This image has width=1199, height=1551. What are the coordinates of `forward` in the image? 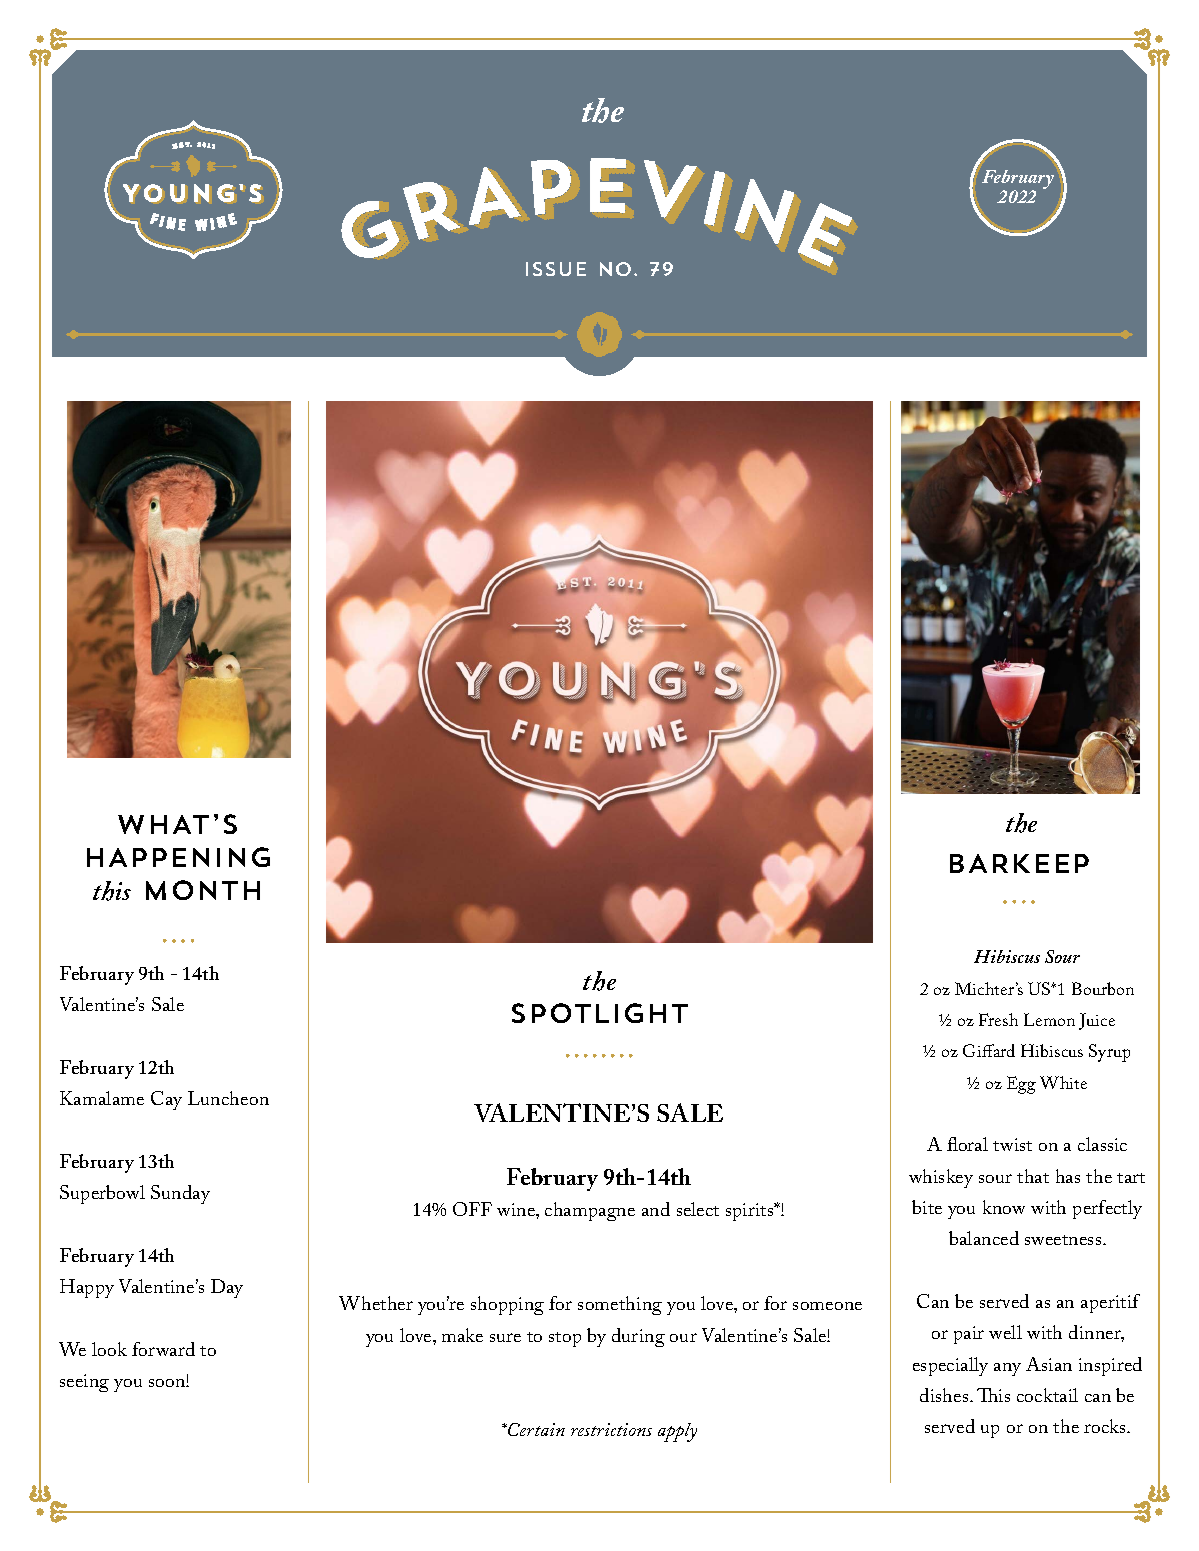 It's located at (163, 1349).
